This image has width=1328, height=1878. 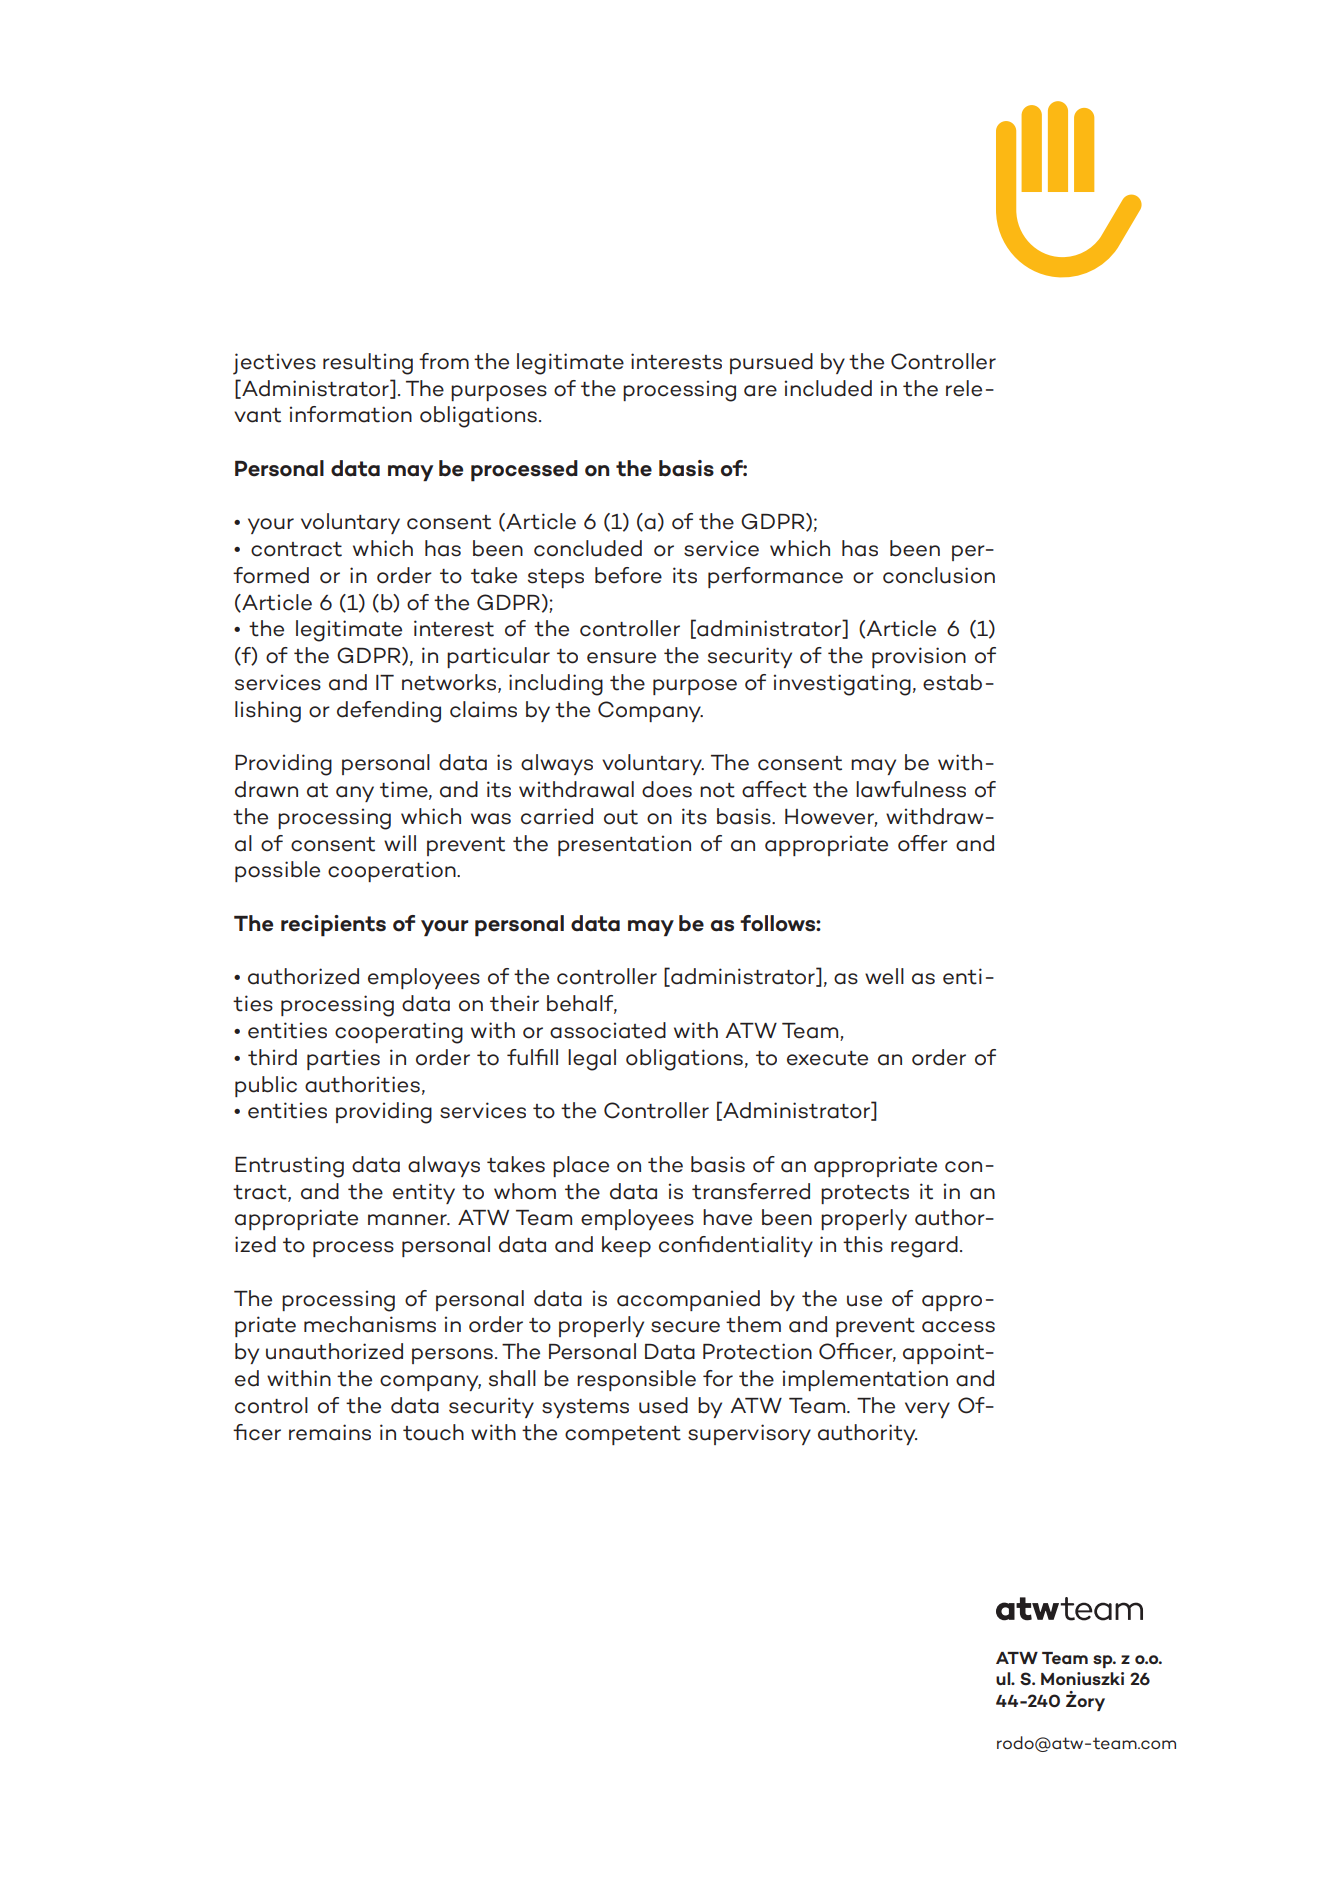 I want to click on protects, so click(x=865, y=1194).
